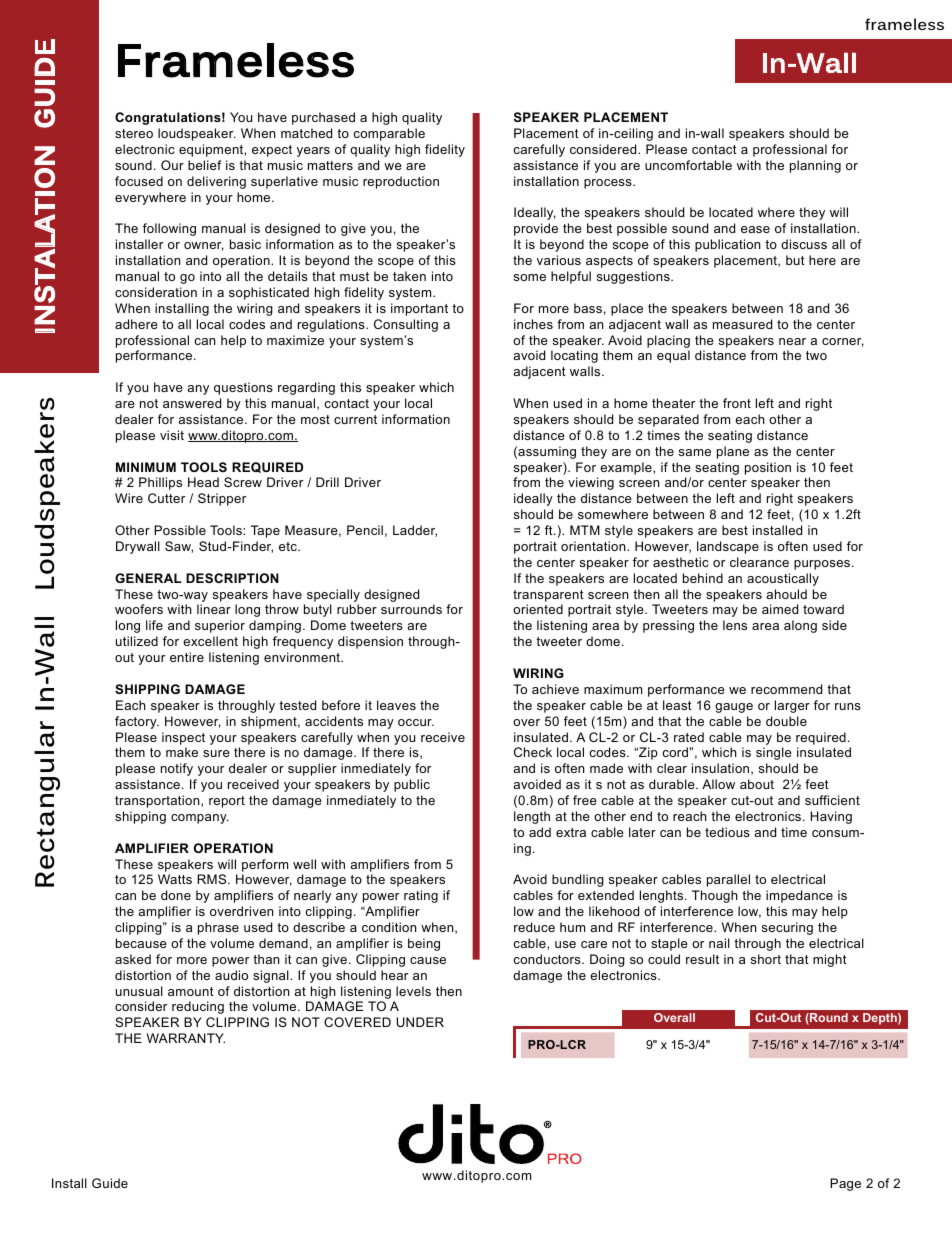  Describe the element at coordinates (735, 625) in the screenshot. I see `lens` at that location.
